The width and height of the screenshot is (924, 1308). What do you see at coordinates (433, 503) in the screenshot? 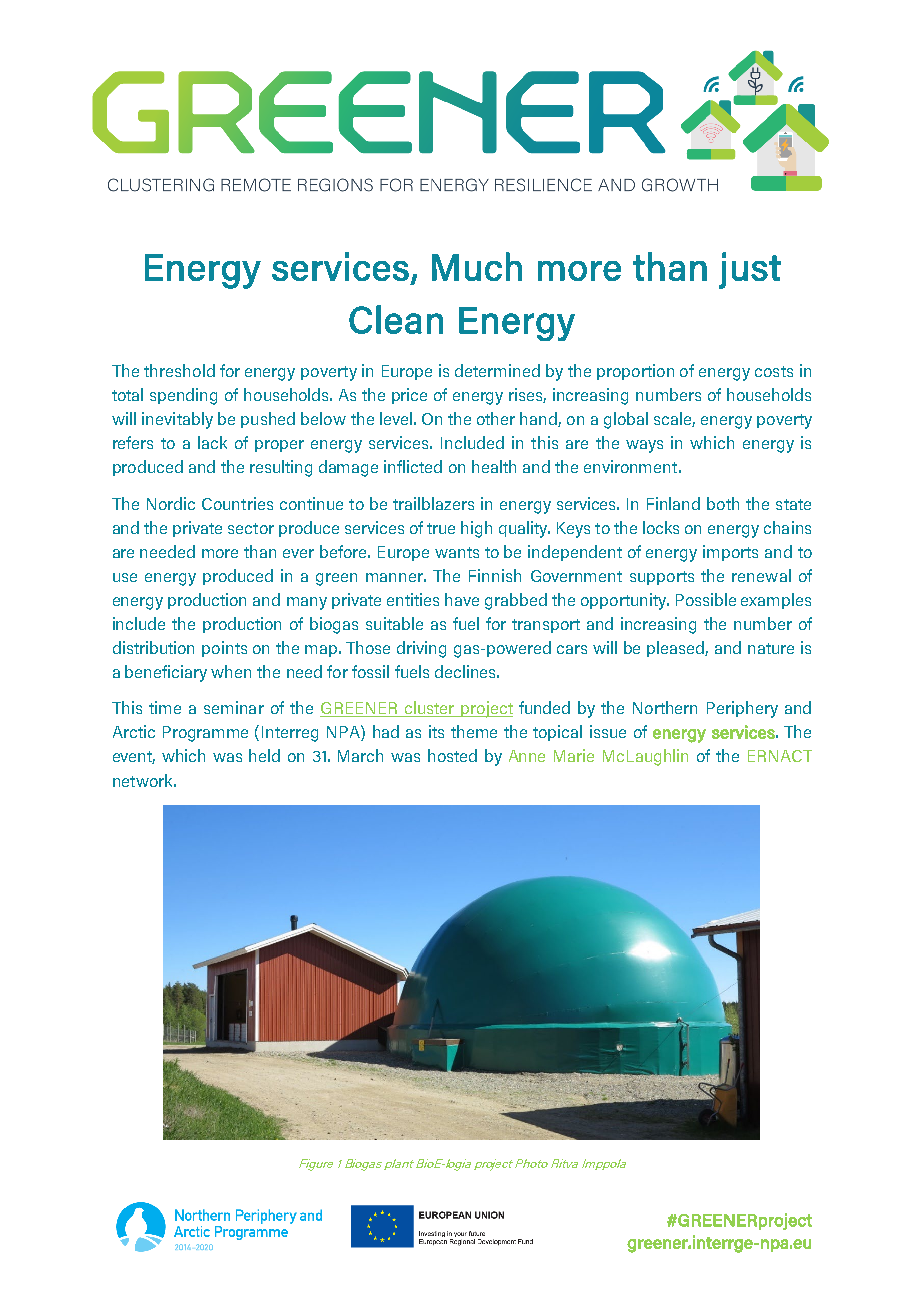
I see `trailblazers` at bounding box center [433, 503].
